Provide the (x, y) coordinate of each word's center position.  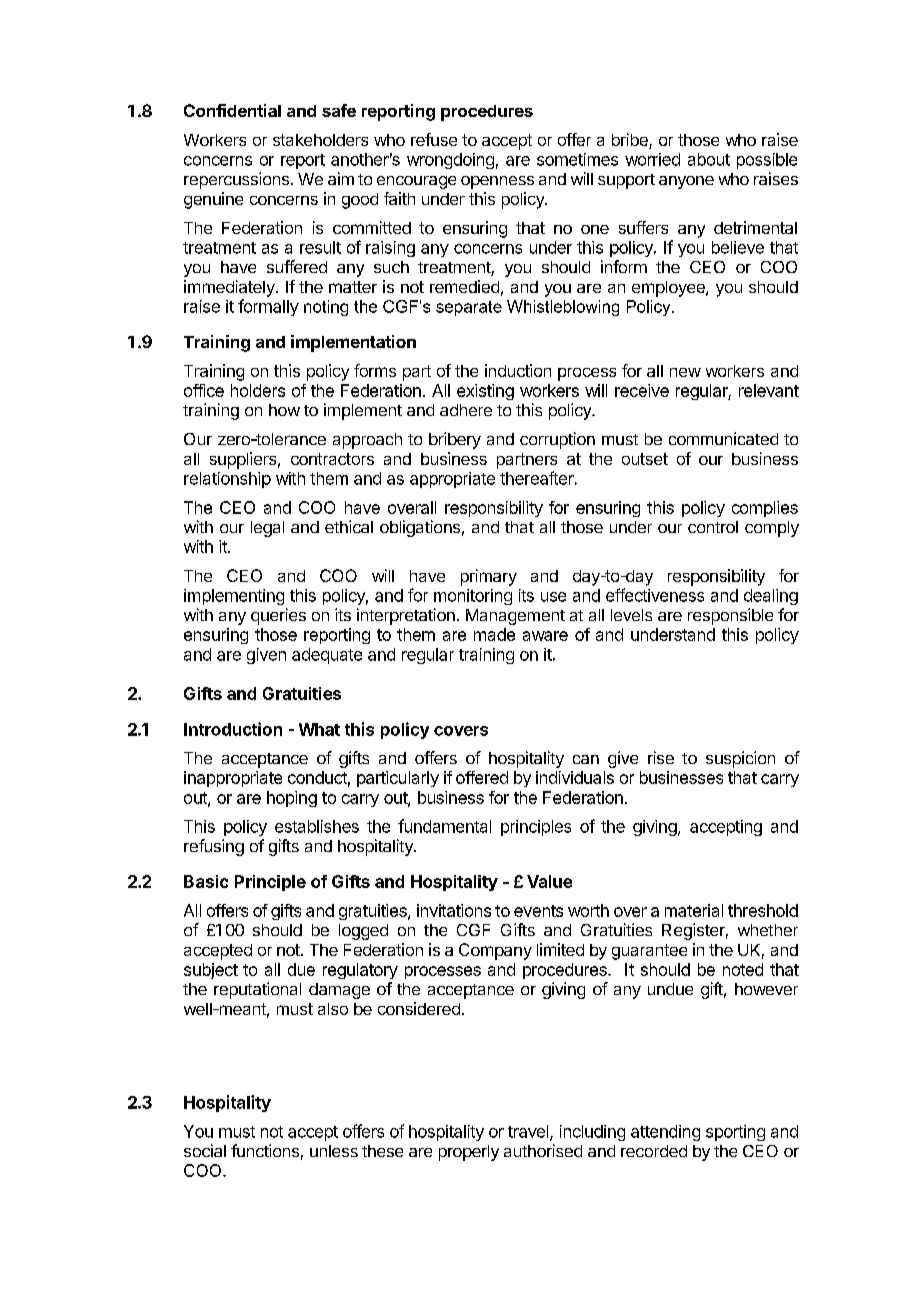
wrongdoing (450, 161)
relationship (227, 480)
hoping (292, 799)
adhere (466, 410)
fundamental (444, 826)
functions (265, 1150)
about (709, 159)
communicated (723, 438)
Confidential (232, 110)
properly (469, 1153)
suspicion (740, 759)
